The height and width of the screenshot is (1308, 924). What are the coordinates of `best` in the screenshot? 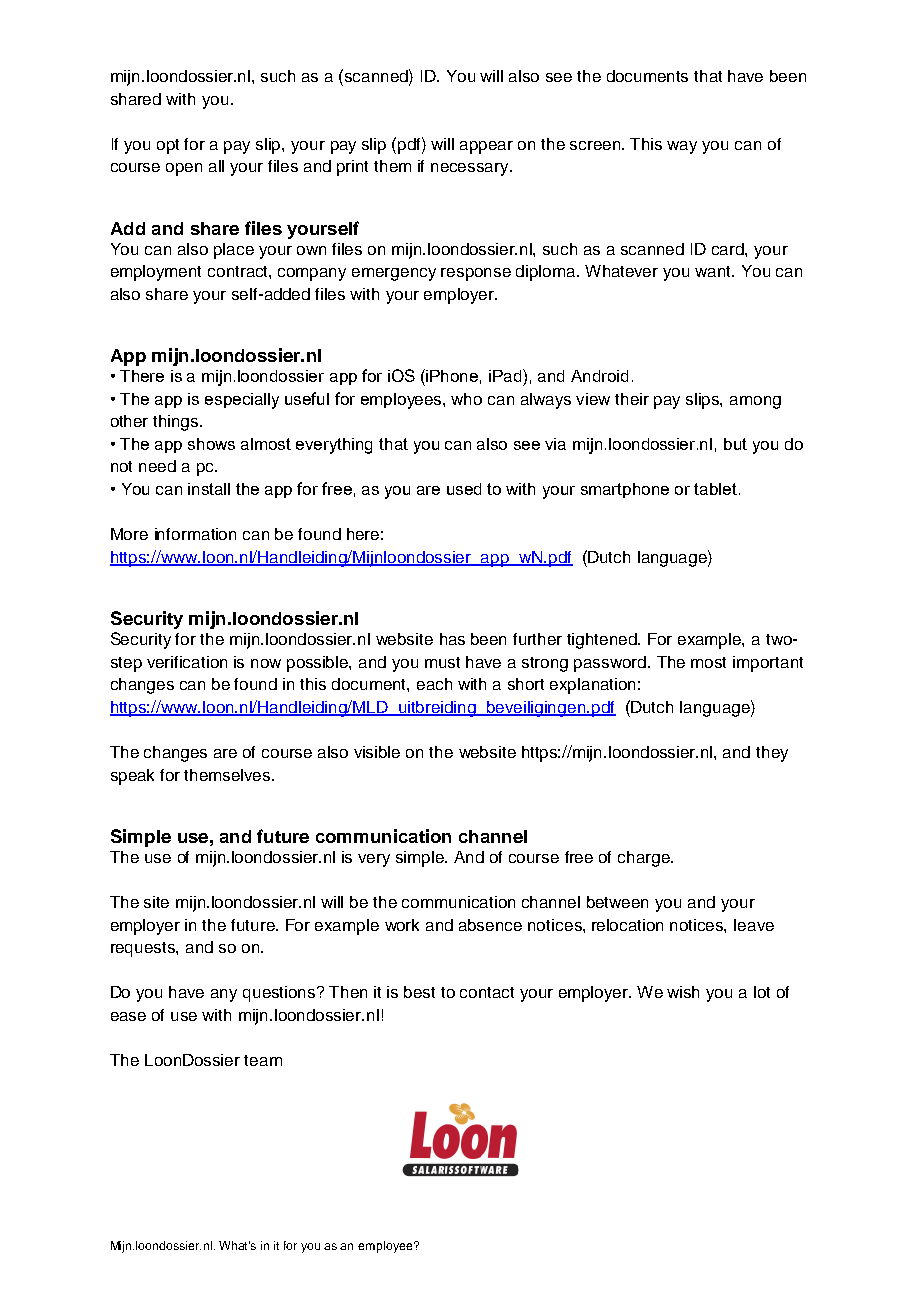 It's located at (419, 992).
